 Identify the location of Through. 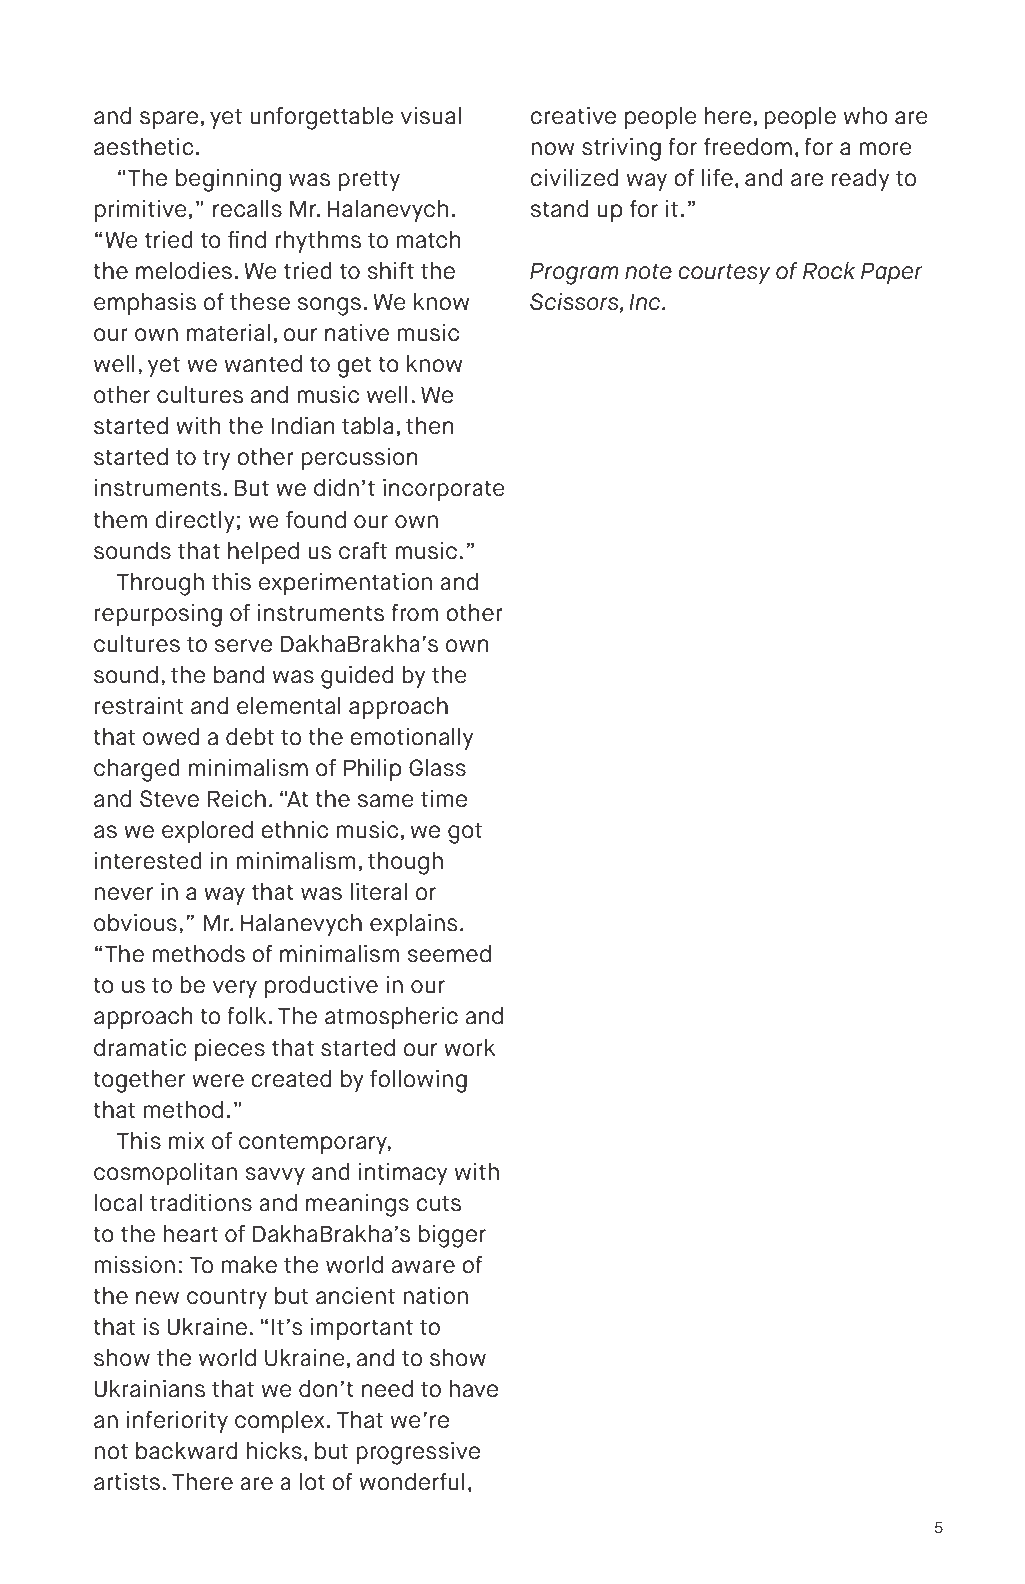
(160, 584).
